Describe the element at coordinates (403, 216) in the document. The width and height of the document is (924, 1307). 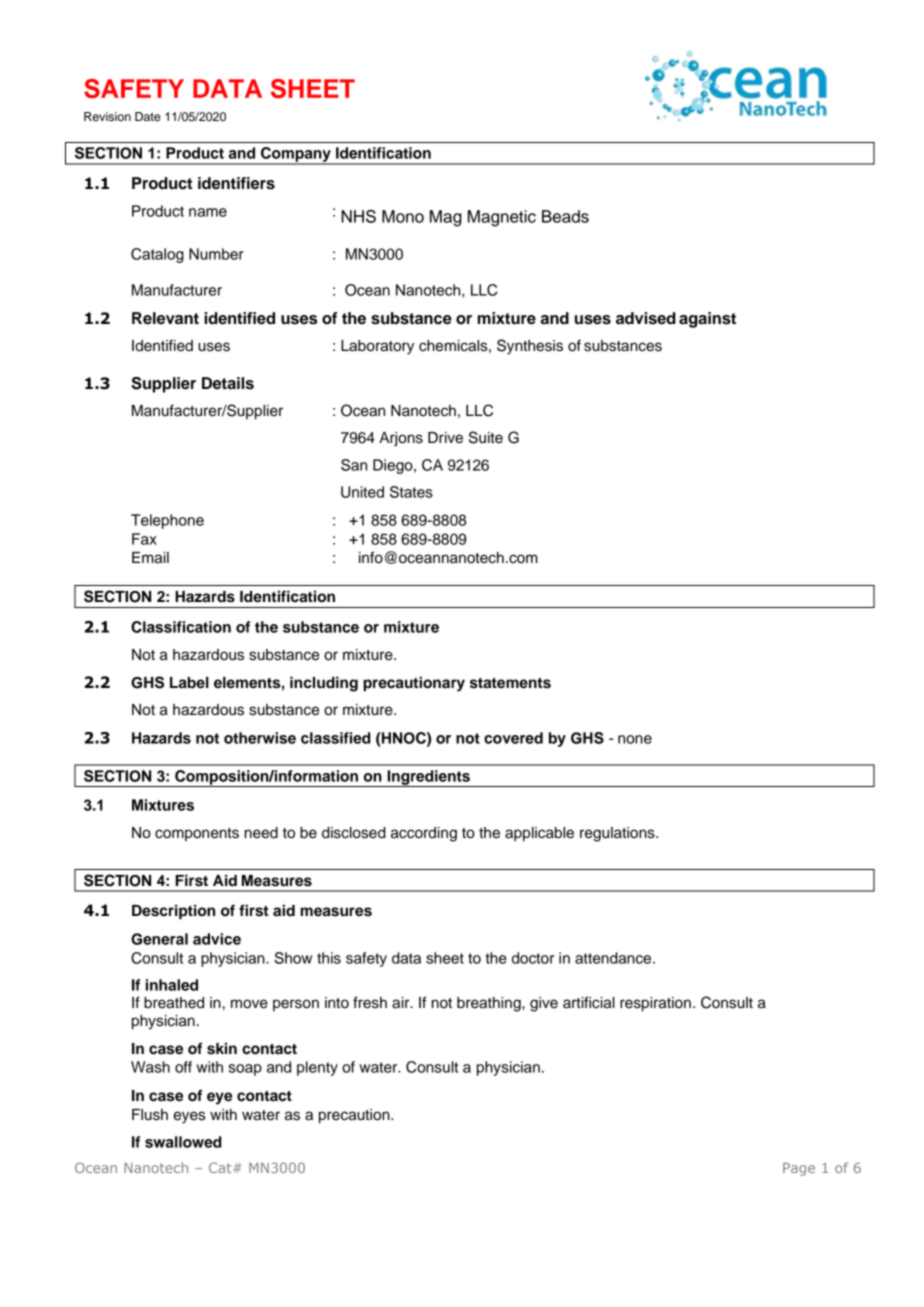
I see `Mono` at that location.
